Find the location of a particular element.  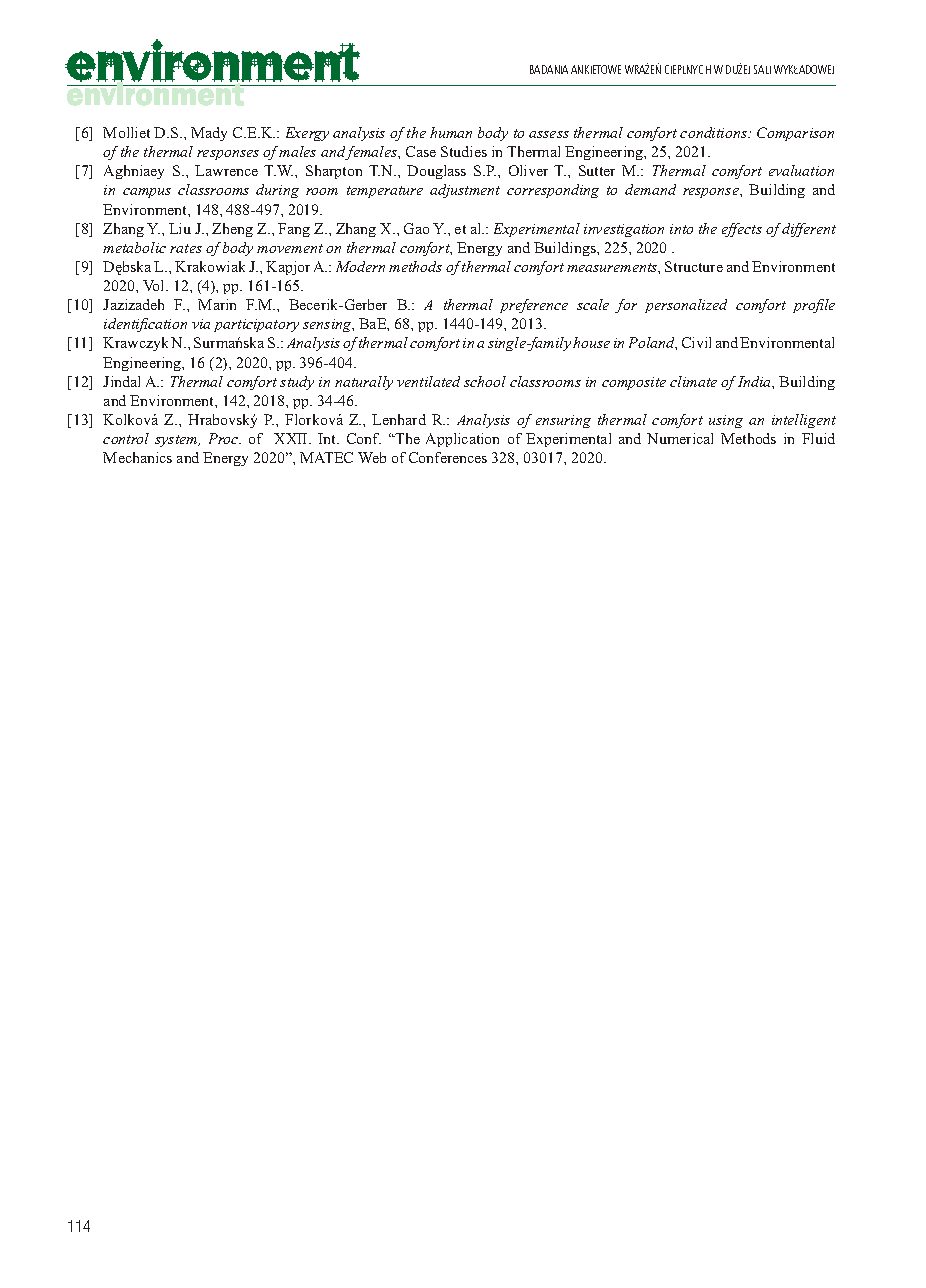

Douglass is located at coordinates (436, 172).
